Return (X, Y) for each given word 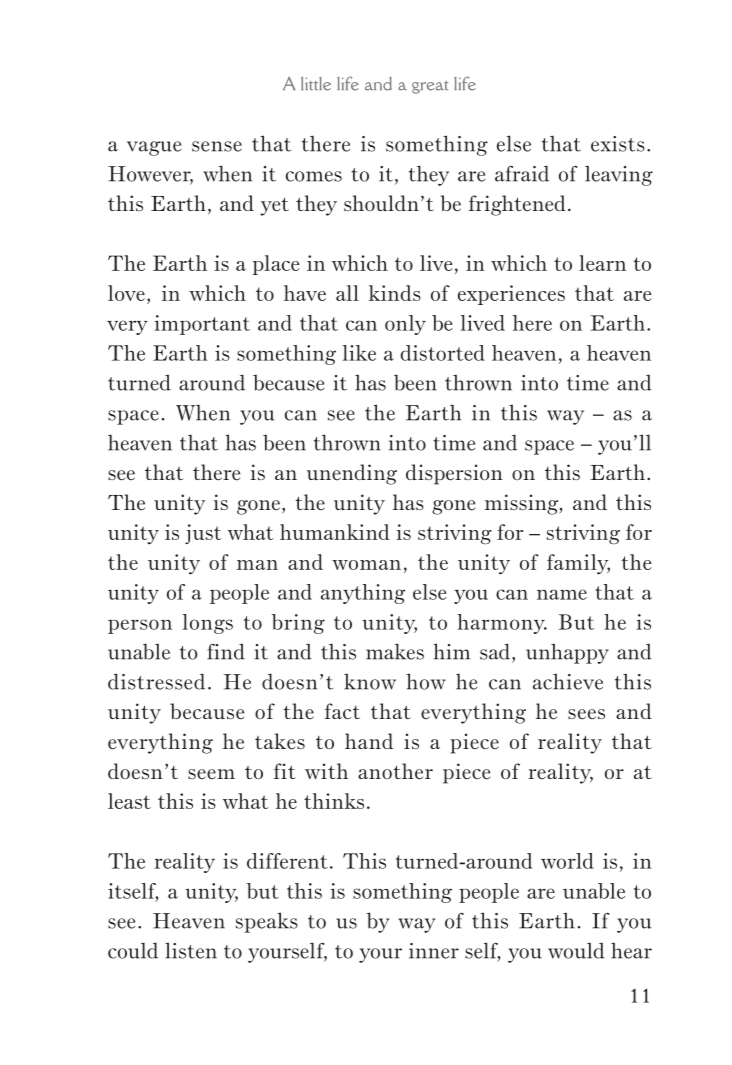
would (576, 951)
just (203, 534)
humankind (335, 532)
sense (217, 146)
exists (618, 144)
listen (191, 950)
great (430, 87)
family (578, 564)
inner (434, 951)
